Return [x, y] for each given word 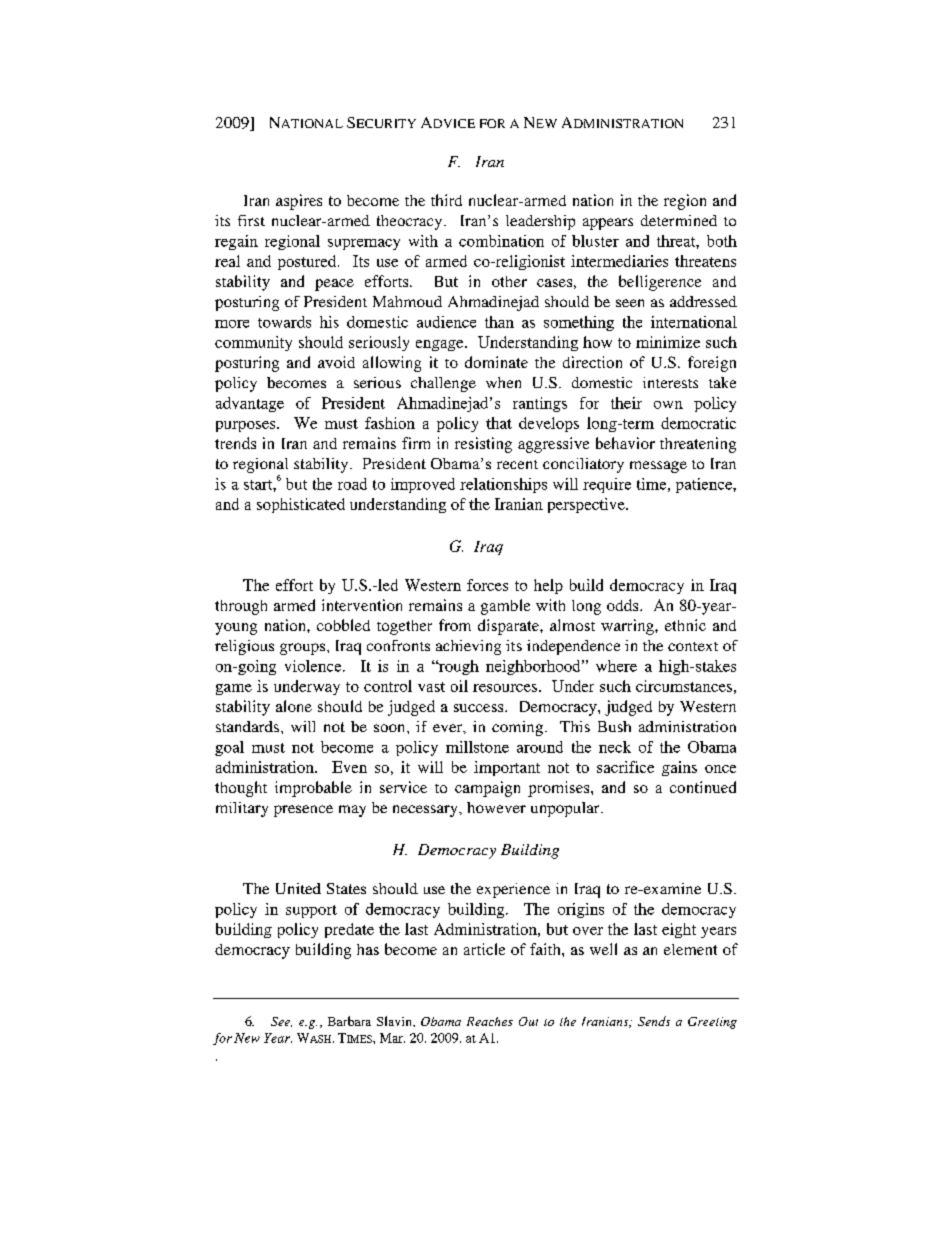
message [658, 467]
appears [608, 224]
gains [679, 768]
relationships [503, 485]
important [507, 768]
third [446, 200]
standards [247, 726]
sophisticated [301, 505]
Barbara [349, 1021]
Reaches [490, 1021]
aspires [299, 202]
